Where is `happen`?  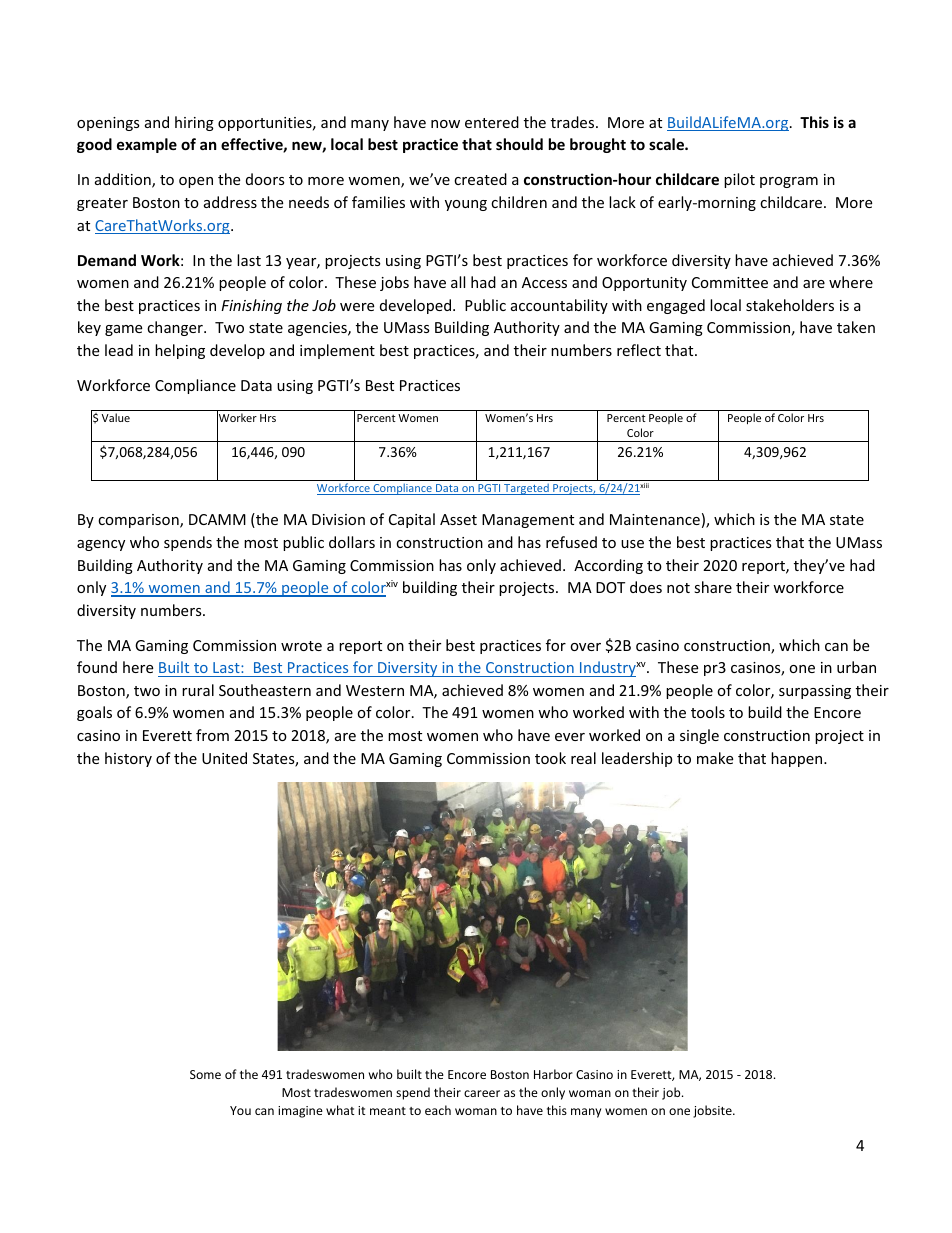 happen is located at coordinates (798, 759).
